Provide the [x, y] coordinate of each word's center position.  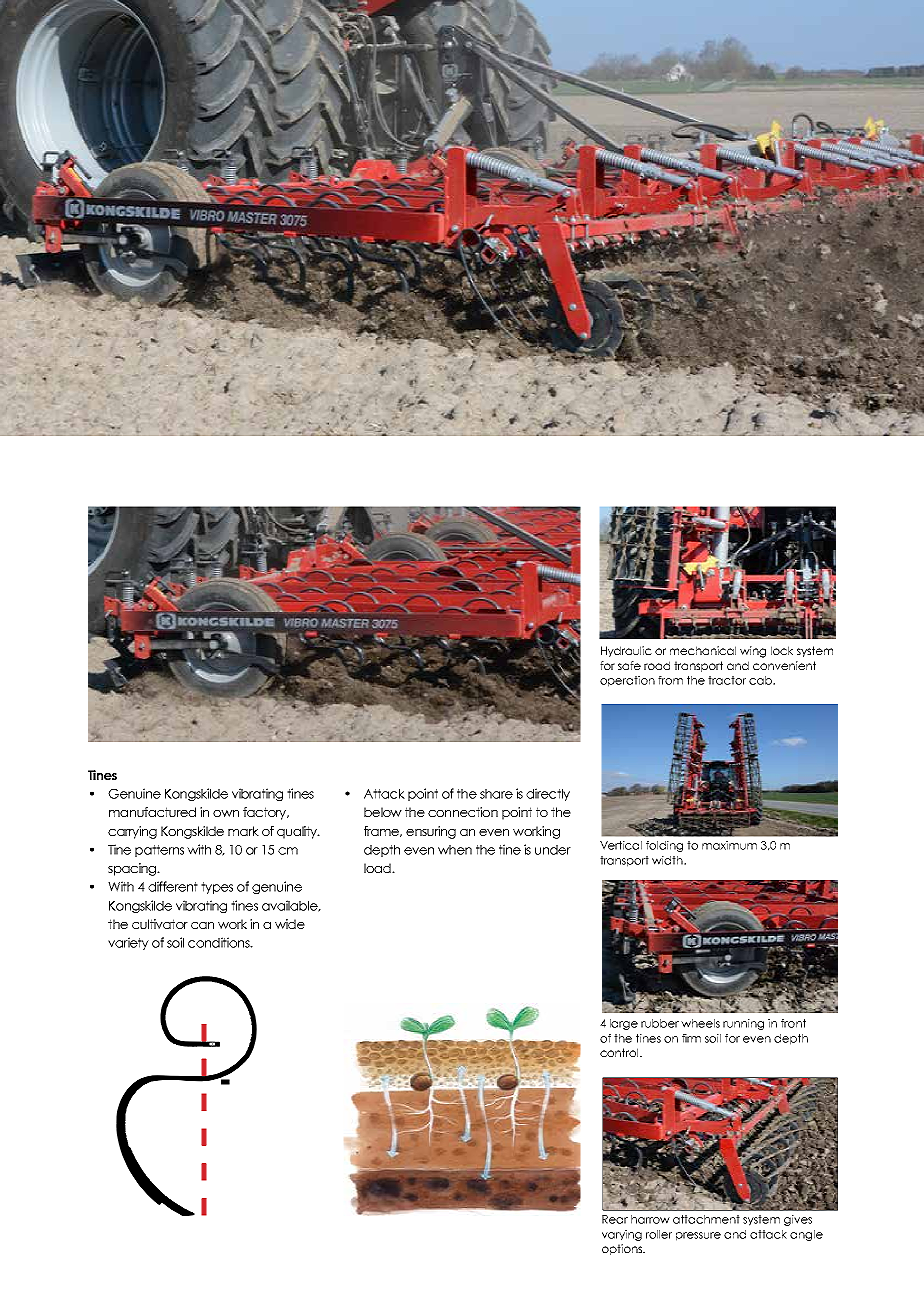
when [455, 850]
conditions [220, 942]
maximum [729, 845]
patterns [159, 851]
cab [761, 680]
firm [691, 1038]
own [226, 813]
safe [629, 665]
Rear [615, 1219]
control [620, 1052]
